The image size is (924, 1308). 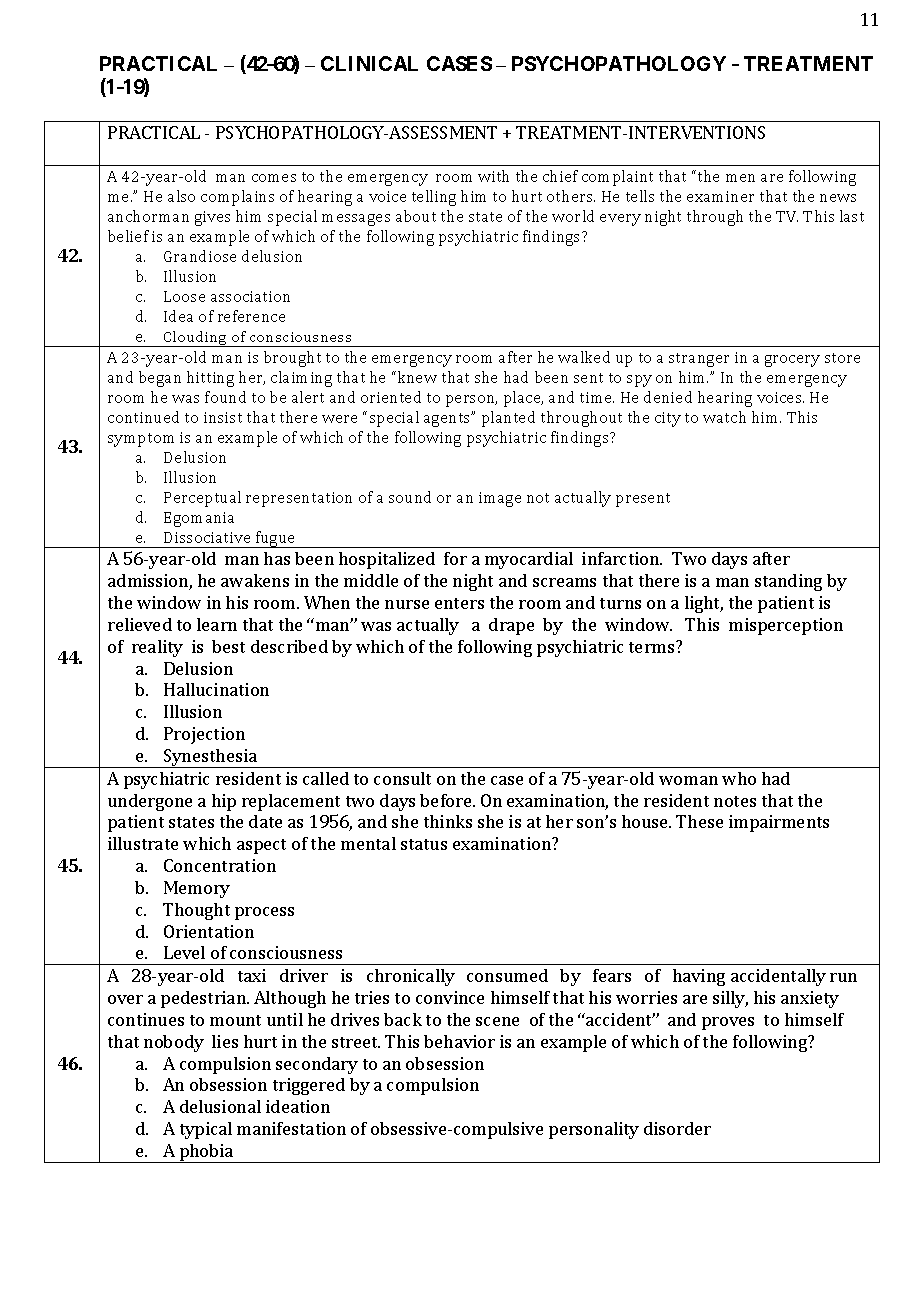 I want to click on comes, so click(x=274, y=178).
